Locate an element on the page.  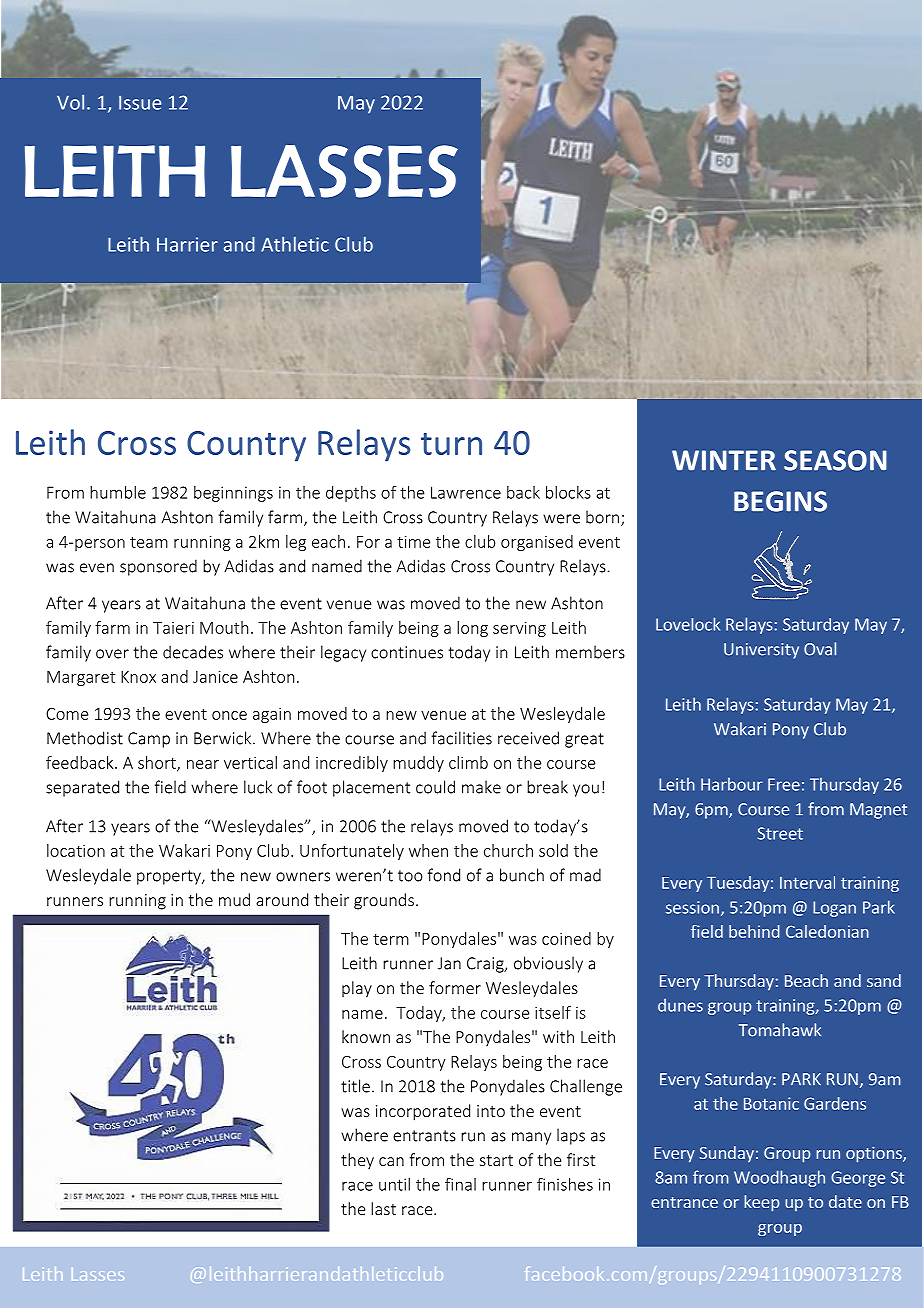
WINTER is located at coordinates (724, 460).
